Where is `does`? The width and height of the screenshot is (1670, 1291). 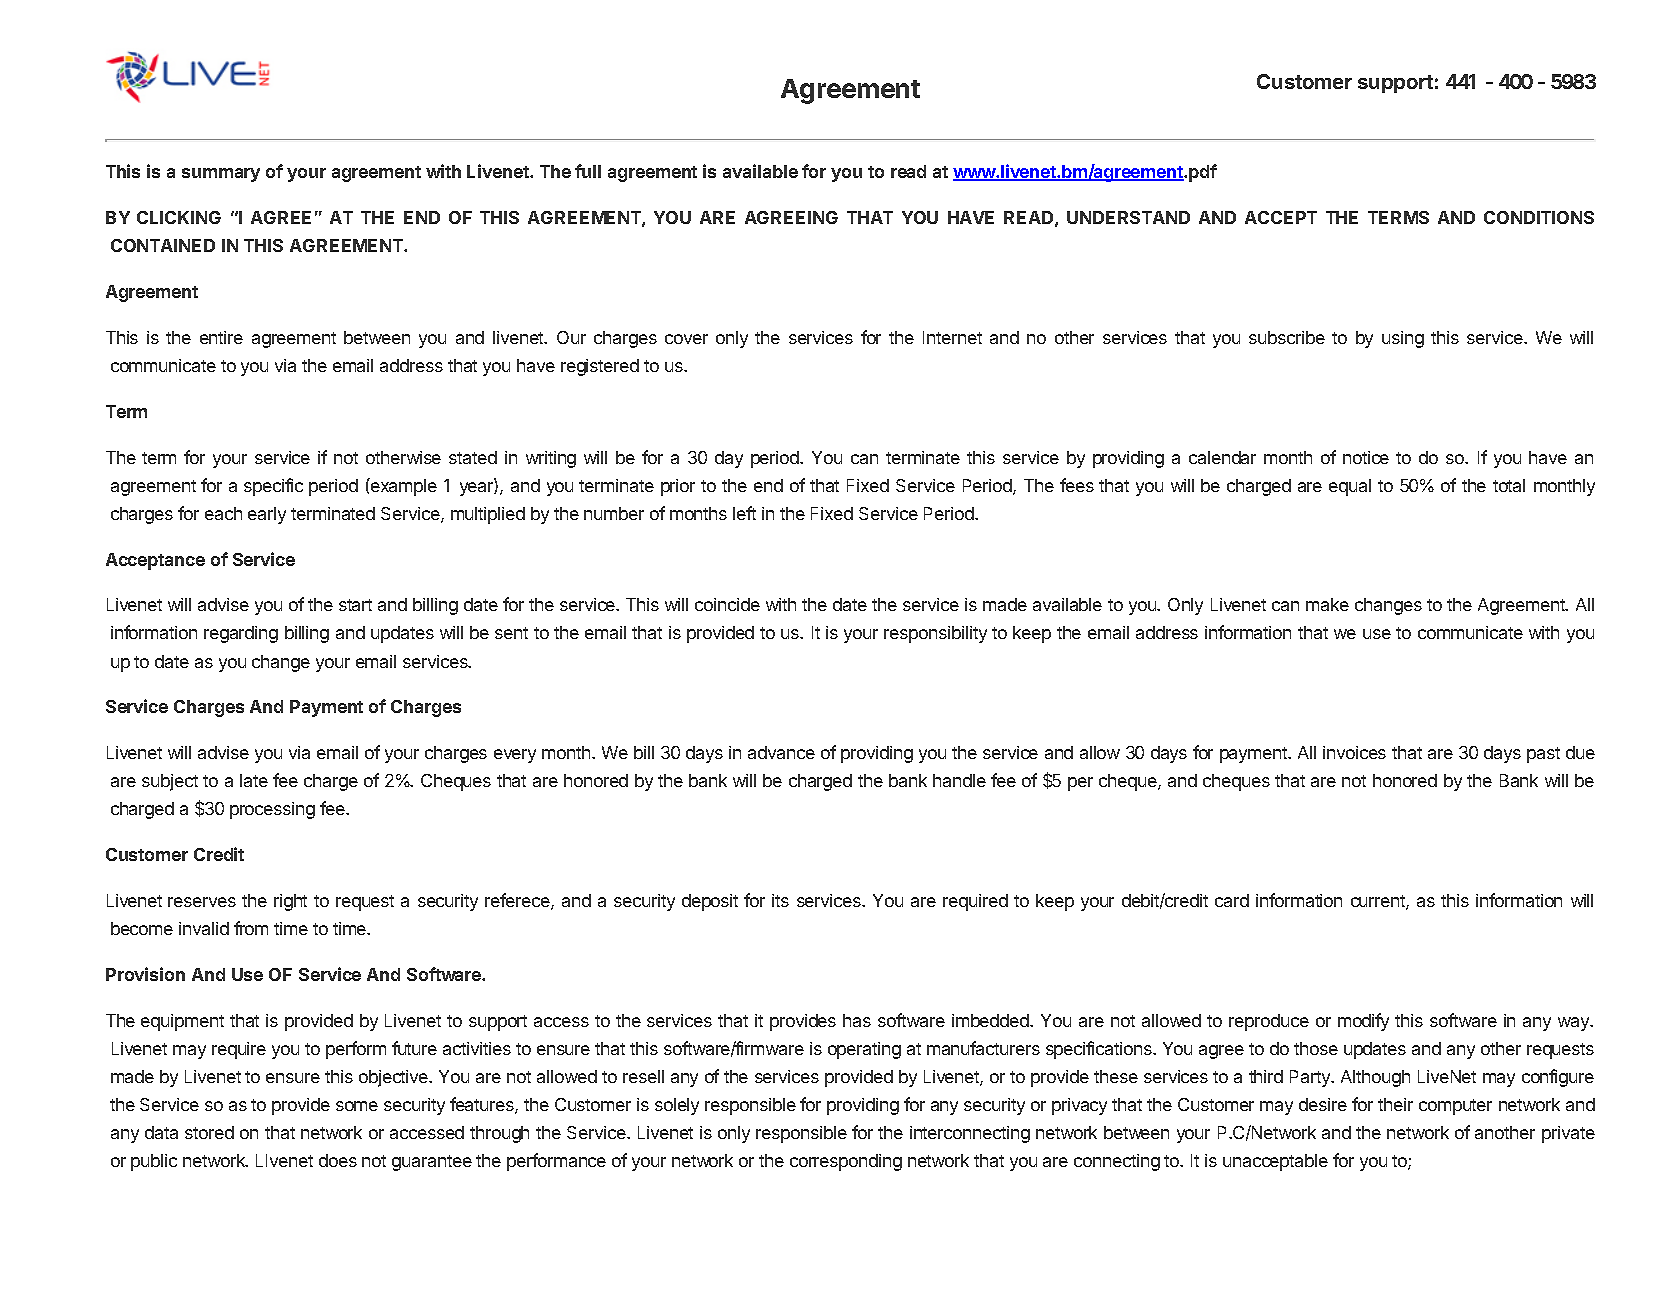 does is located at coordinates (338, 1160).
